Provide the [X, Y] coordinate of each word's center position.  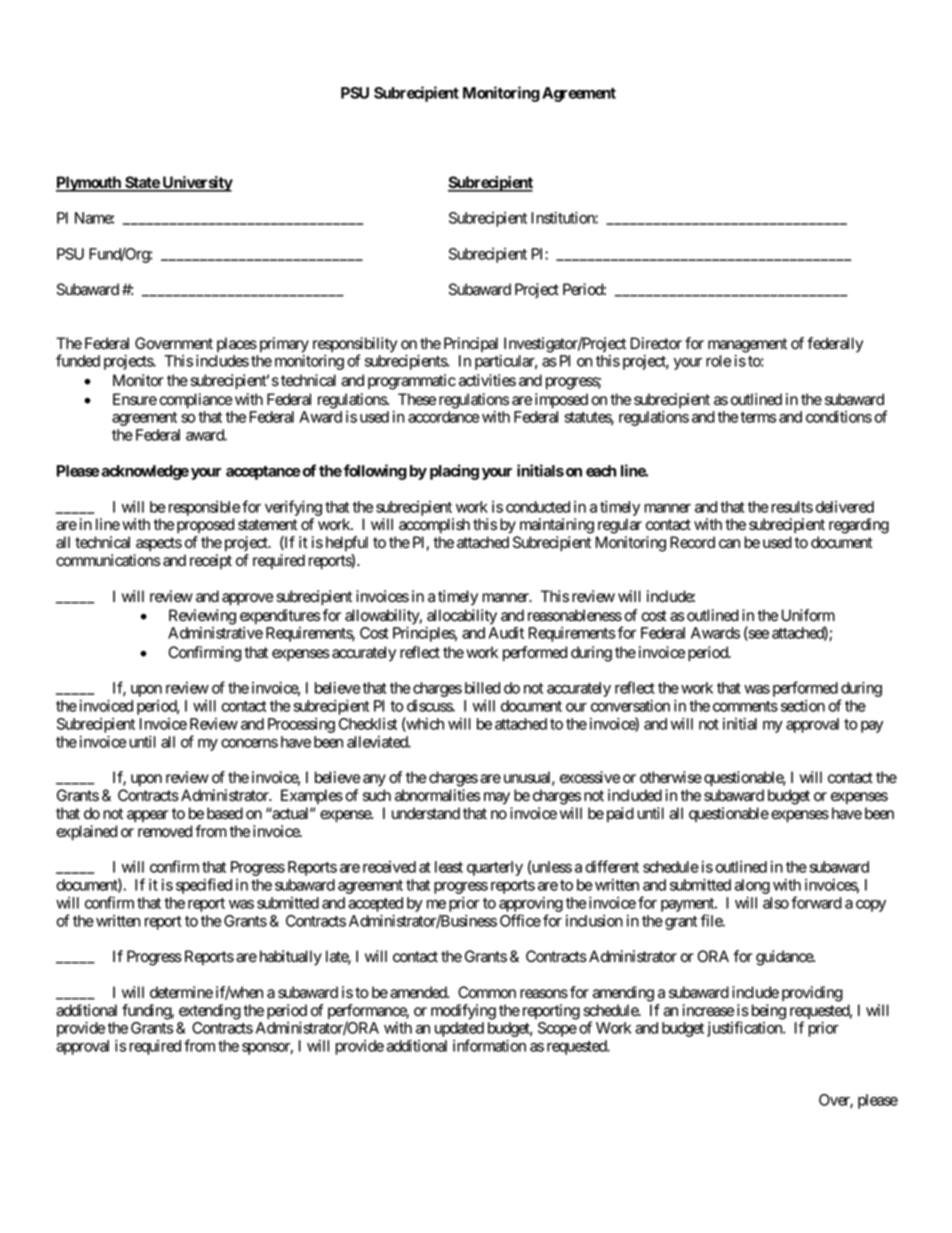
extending [210, 1012]
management [747, 345]
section [803, 706]
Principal [471, 344]
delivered [845, 507]
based [225, 813]
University [196, 184]
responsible [202, 508]
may [497, 798]
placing [454, 472]
